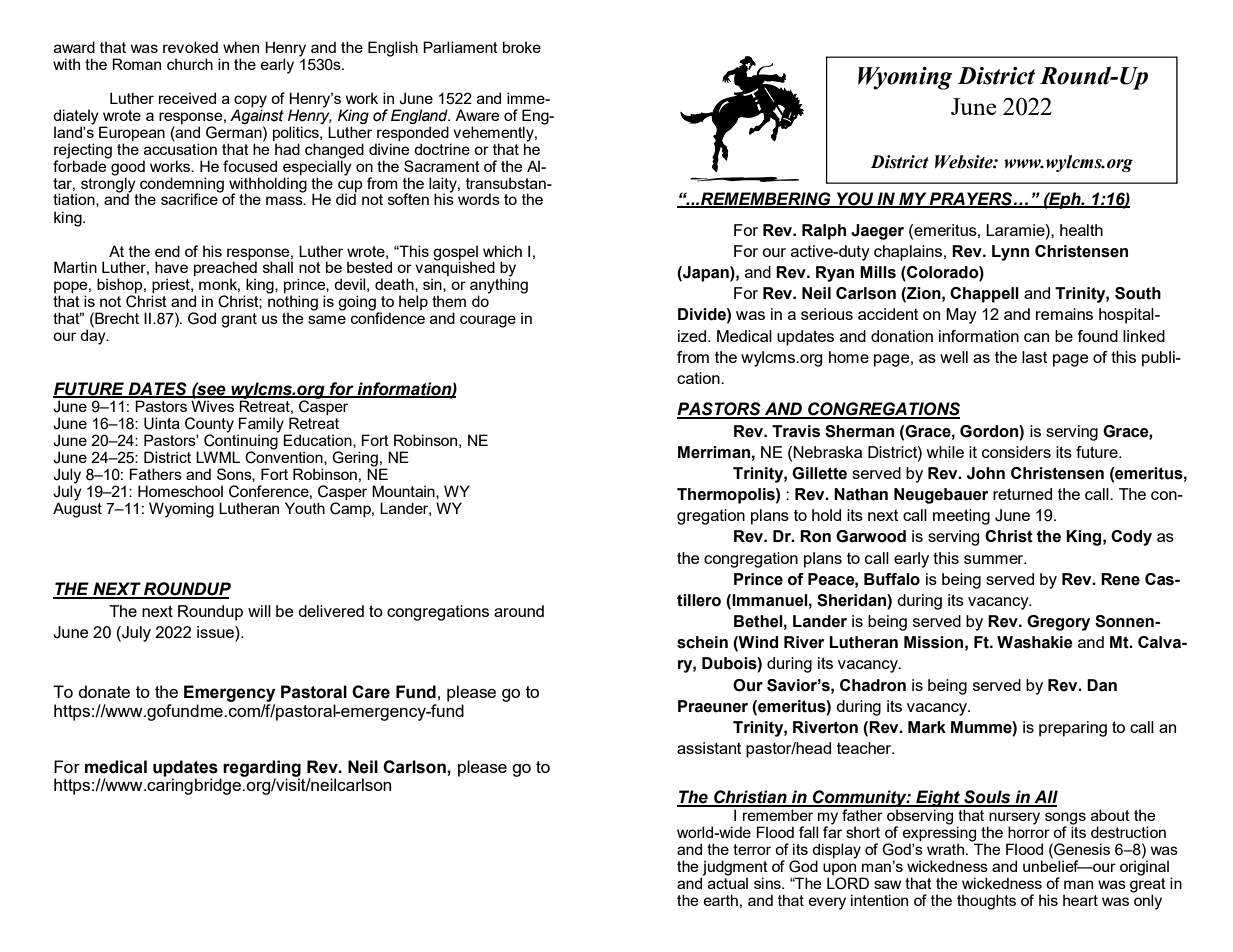 The image size is (1233, 952). Describe the element at coordinates (104, 691) in the image. I see `donate` at that location.
